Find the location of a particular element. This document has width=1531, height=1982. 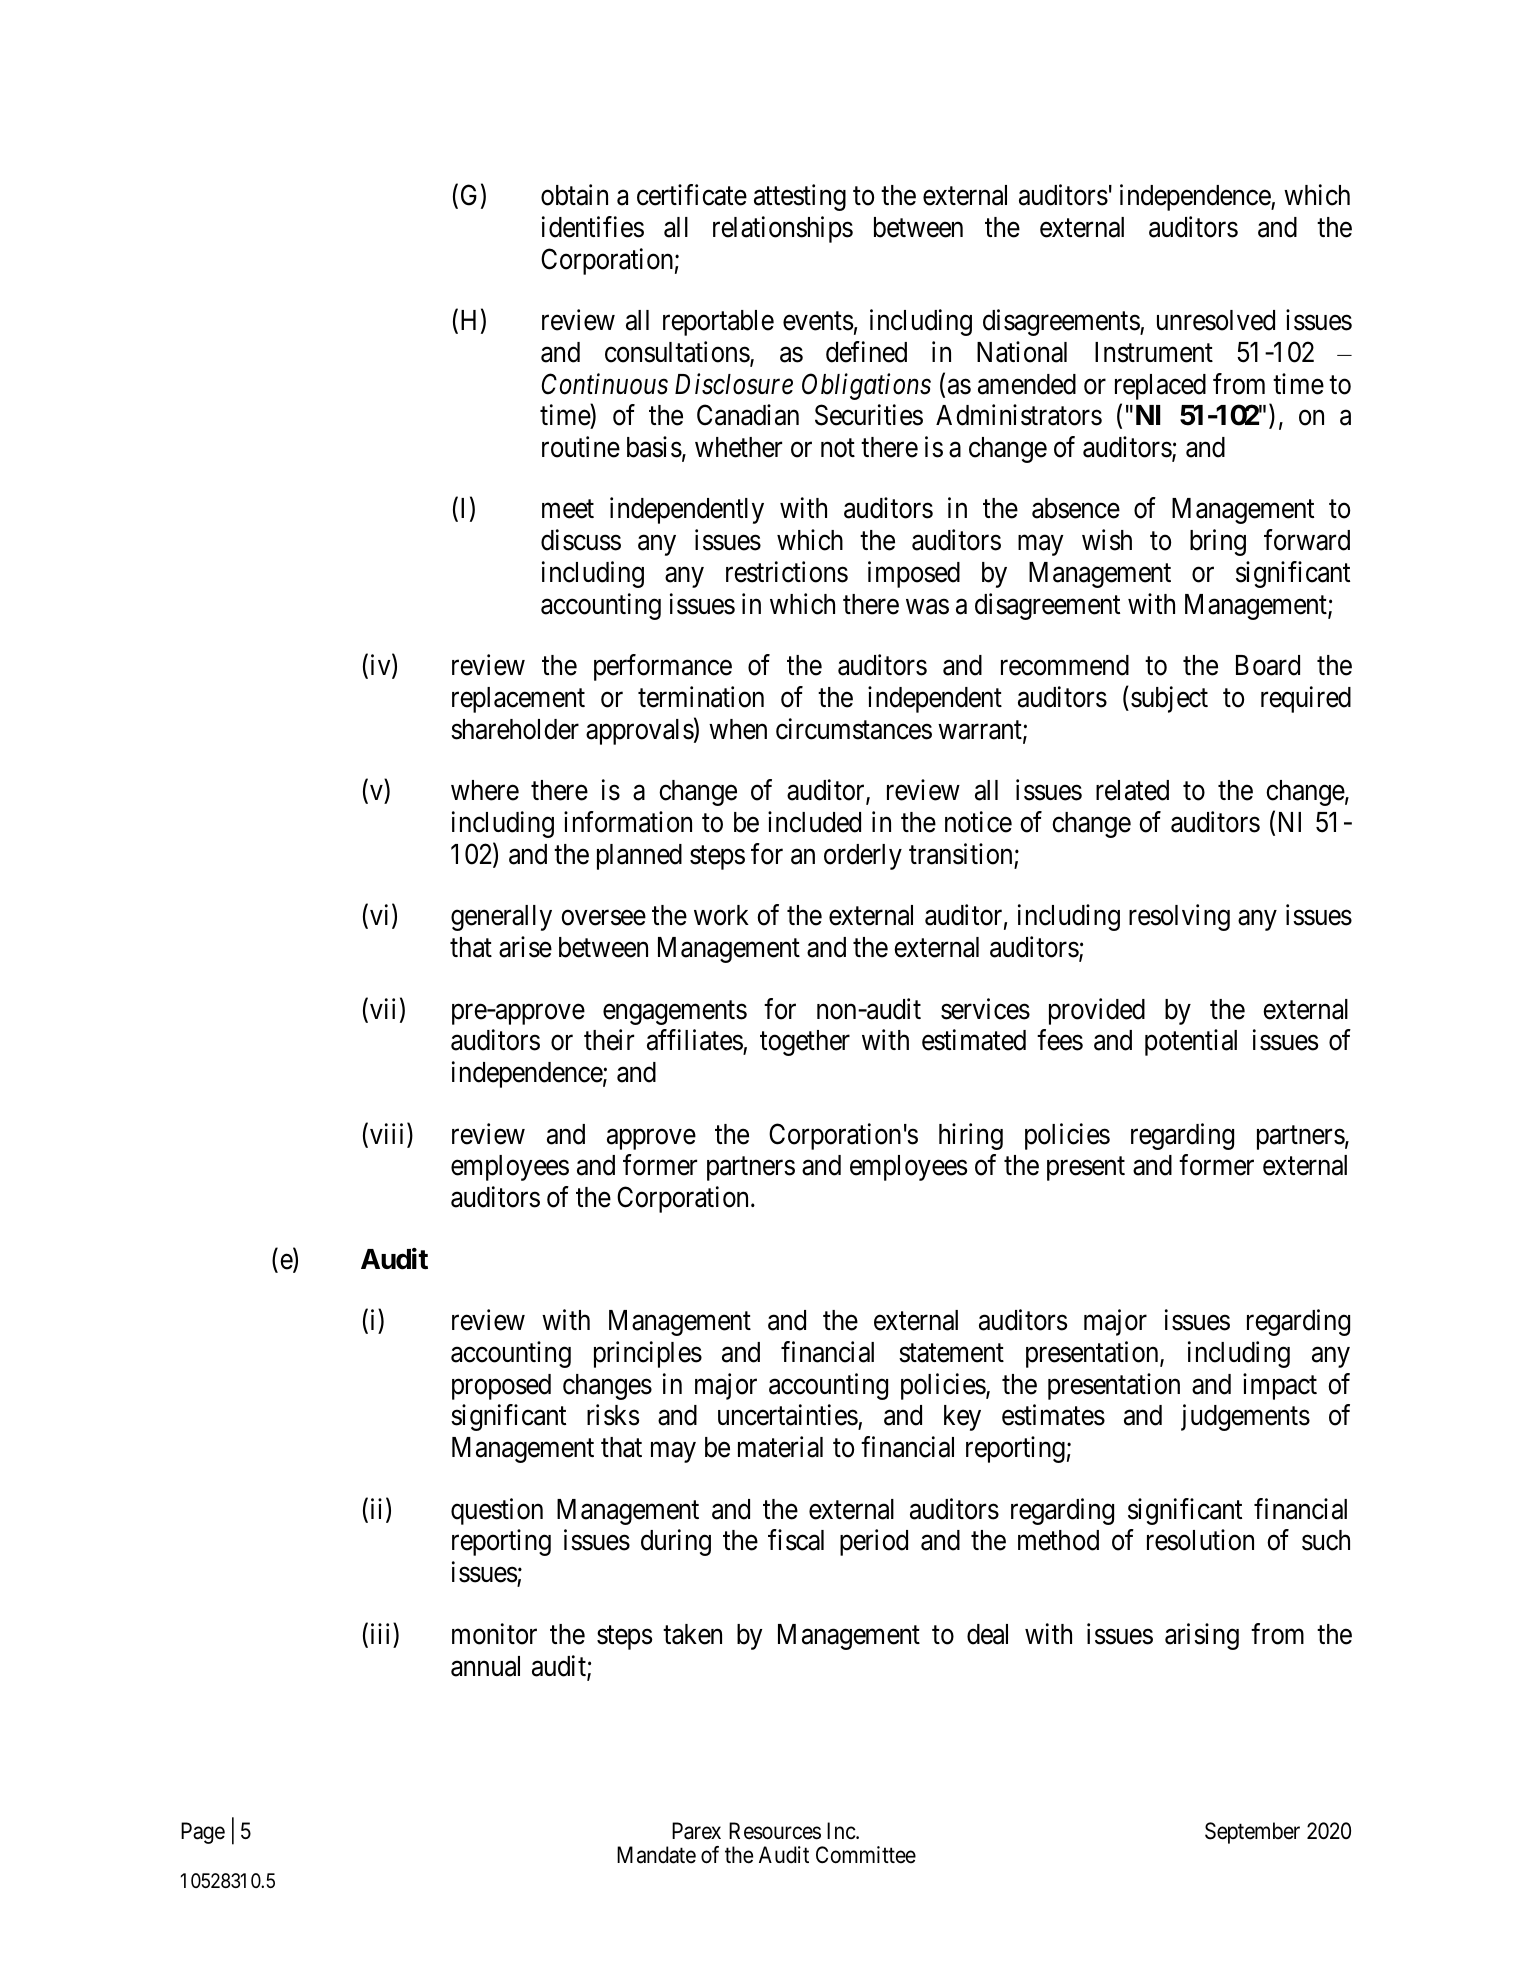

Board is located at coordinates (1268, 665).
